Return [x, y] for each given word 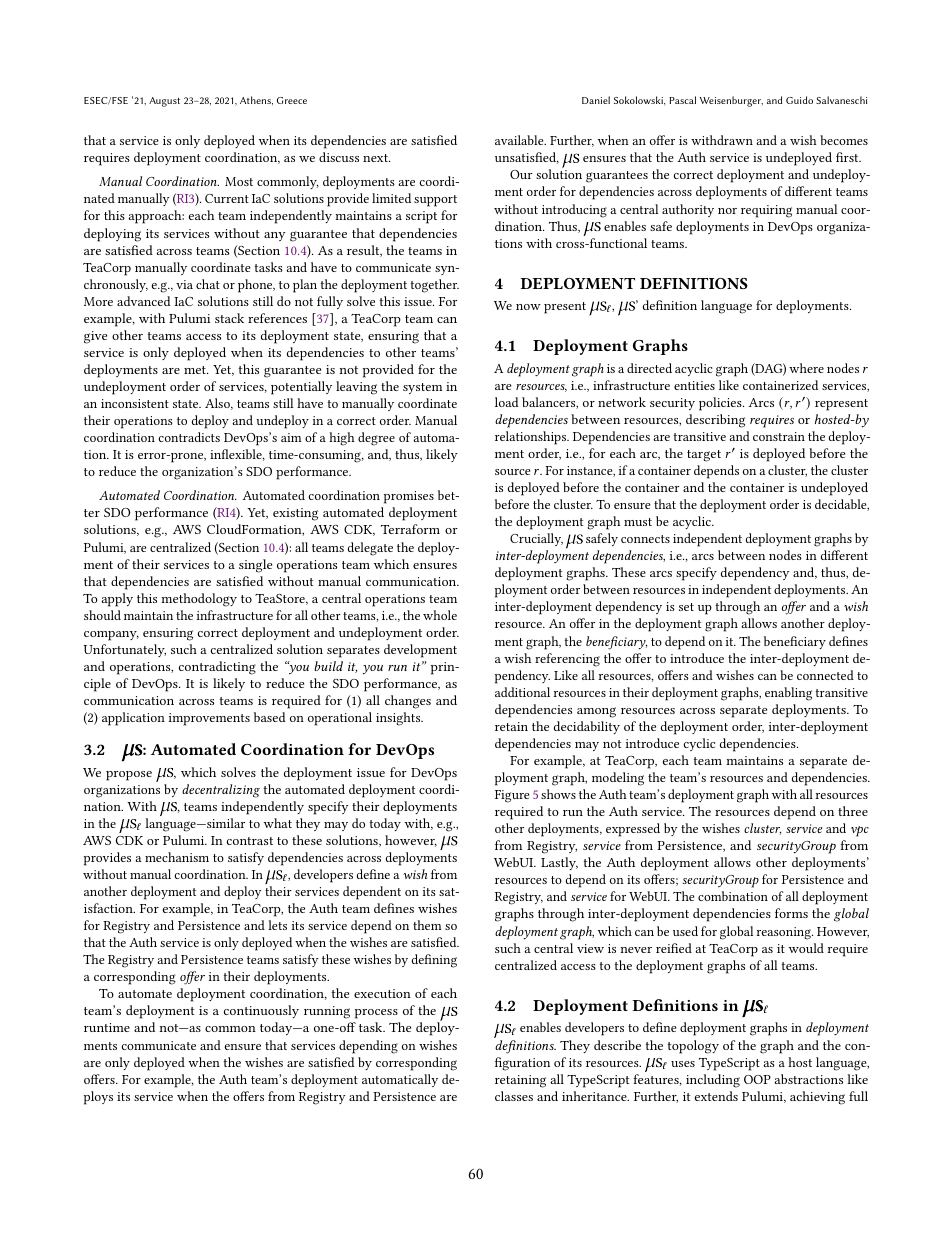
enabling [788, 694]
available [520, 140]
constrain [779, 436]
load [507, 402]
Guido [799, 100]
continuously [261, 1011]
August [164, 102]
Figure [512, 796]
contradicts [189, 437]
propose [129, 776]
